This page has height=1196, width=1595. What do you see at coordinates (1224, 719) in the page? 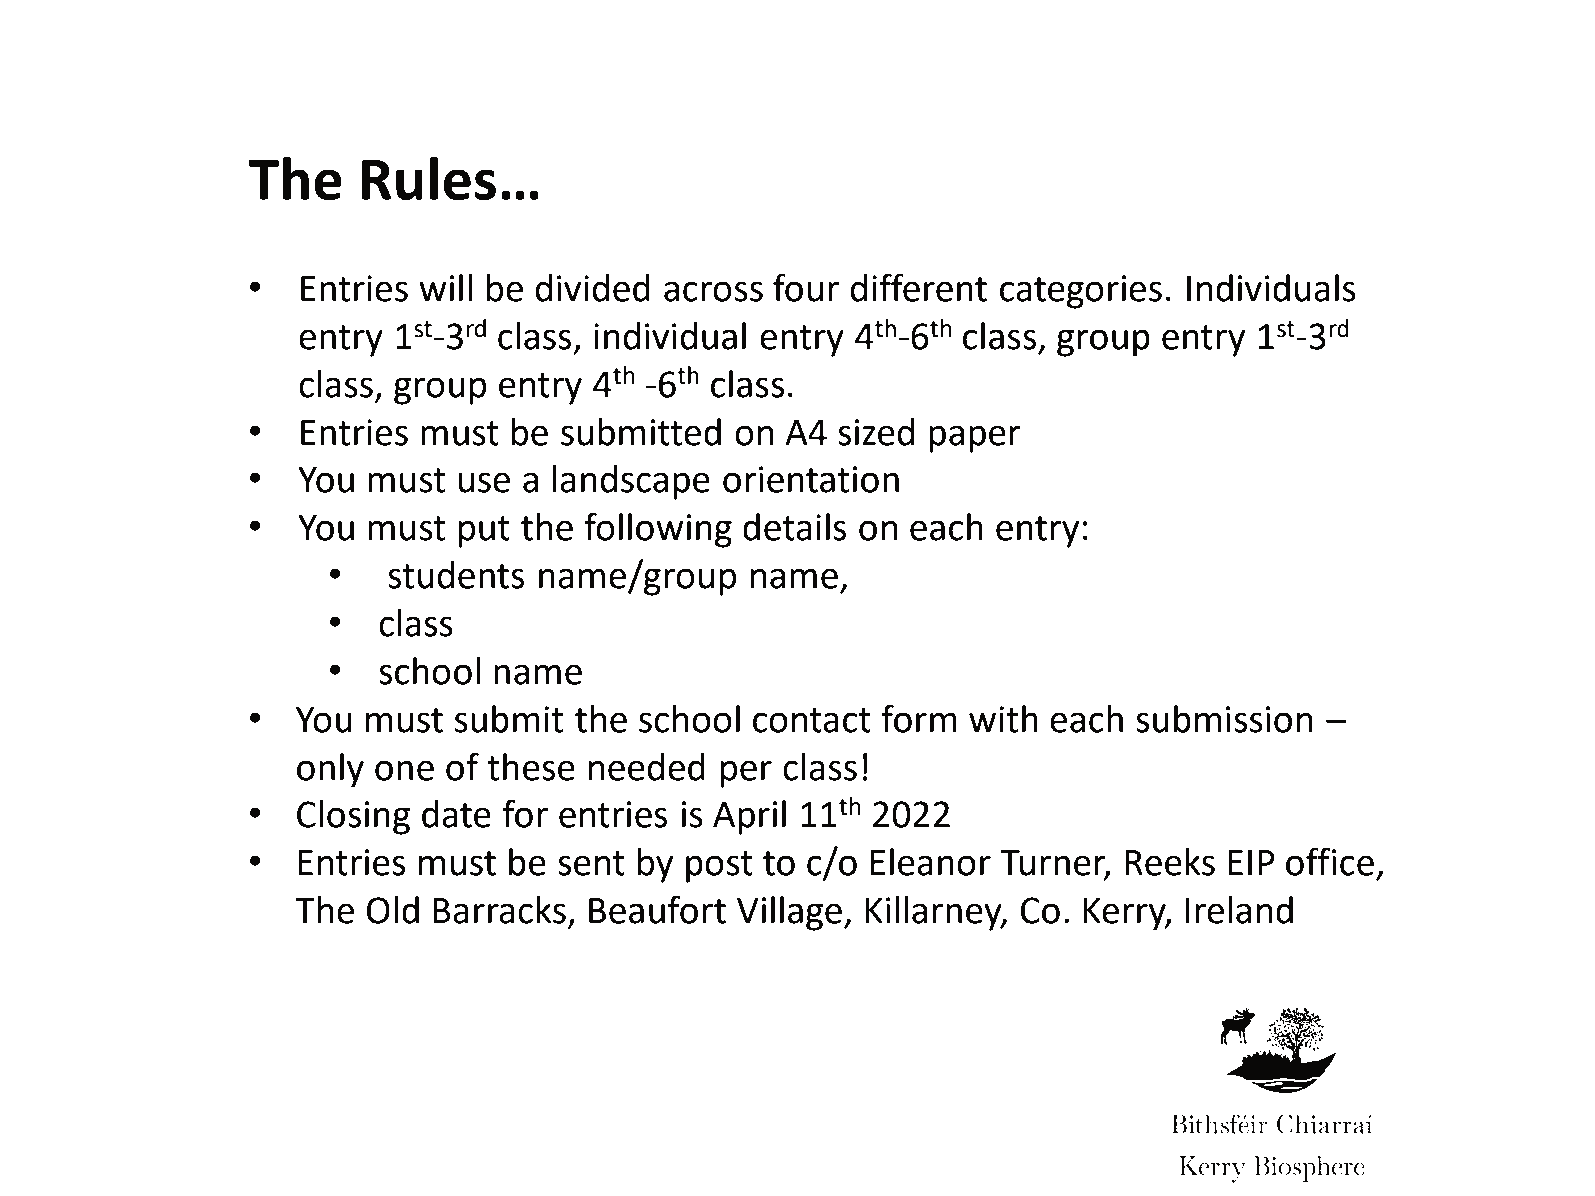
I see `submission` at bounding box center [1224, 719].
